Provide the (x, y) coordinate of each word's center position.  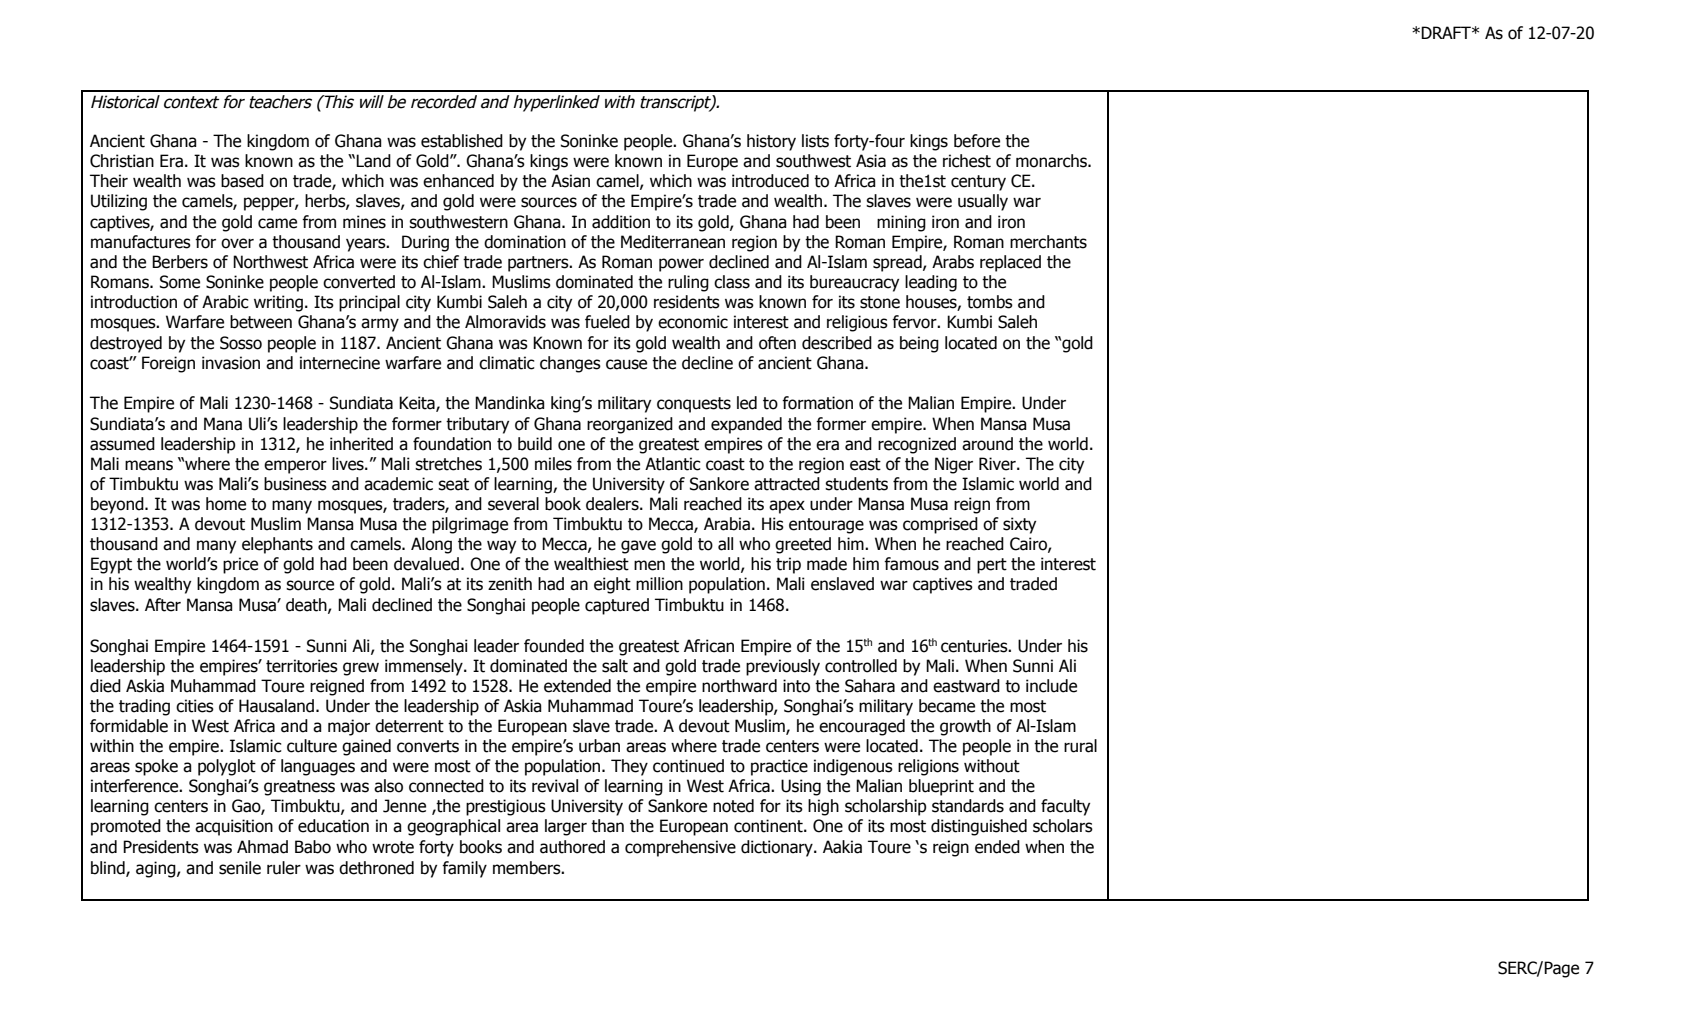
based (242, 181)
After (163, 605)
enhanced (458, 181)
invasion (231, 363)
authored (572, 847)
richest (967, 161)
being (919, 344)
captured (617, 606)
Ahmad (262, 847)
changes (570, 364)
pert (992, 566)
